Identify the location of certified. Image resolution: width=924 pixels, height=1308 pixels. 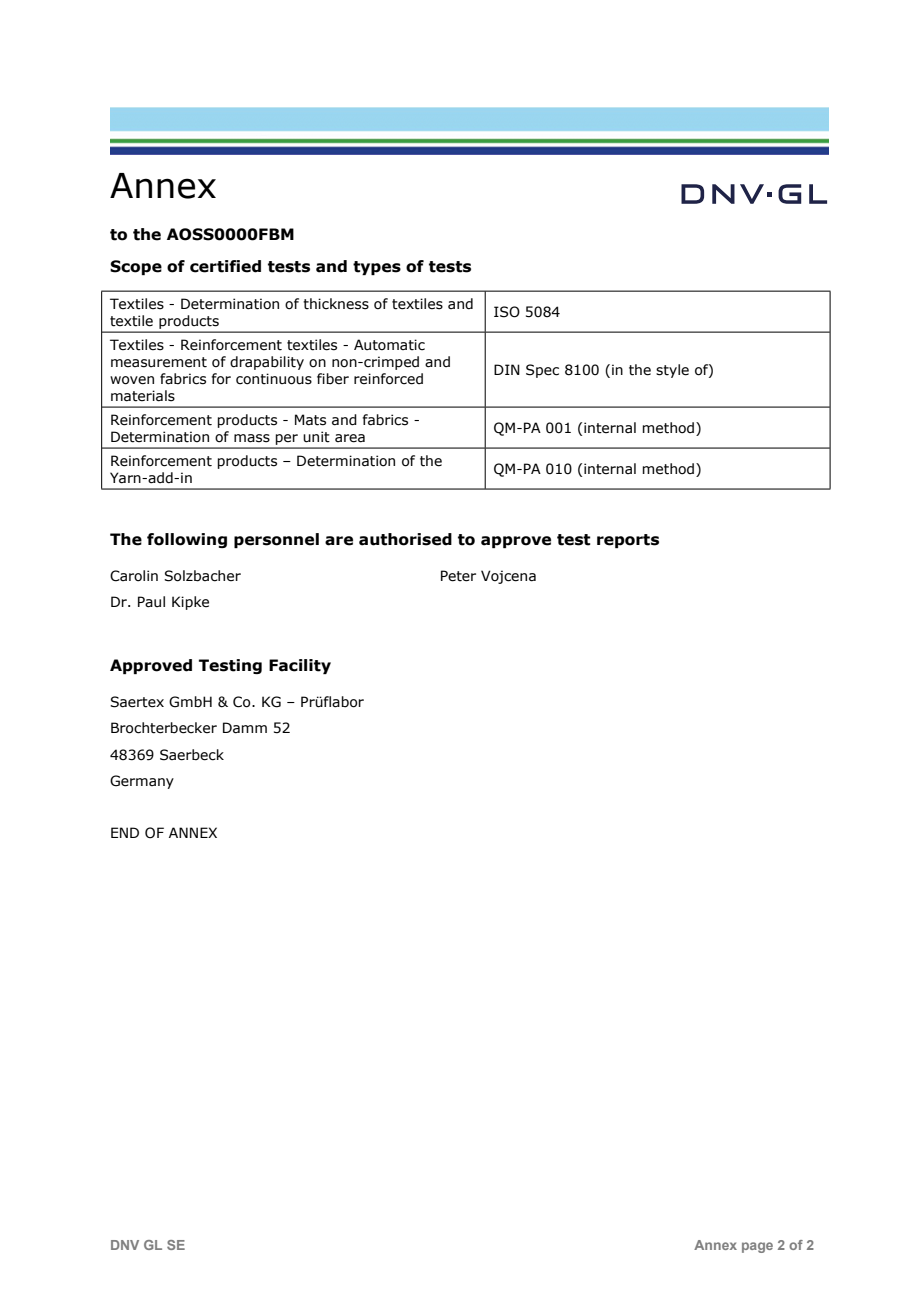
(225, 266).
